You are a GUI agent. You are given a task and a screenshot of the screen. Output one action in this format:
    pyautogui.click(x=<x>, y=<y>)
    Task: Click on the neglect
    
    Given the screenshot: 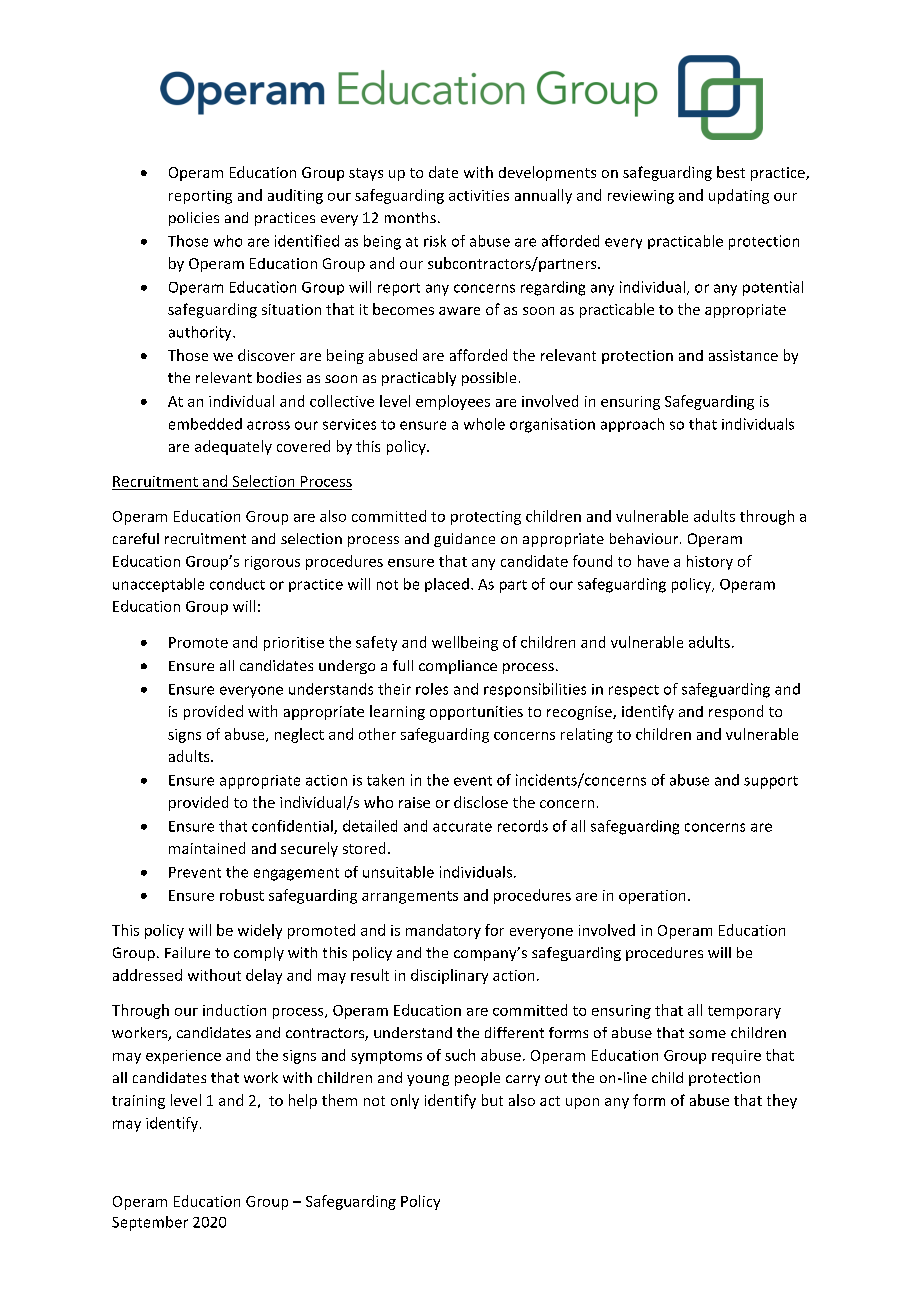 What is the action you would take?
    pyautogui.click(x=299, y=735)
